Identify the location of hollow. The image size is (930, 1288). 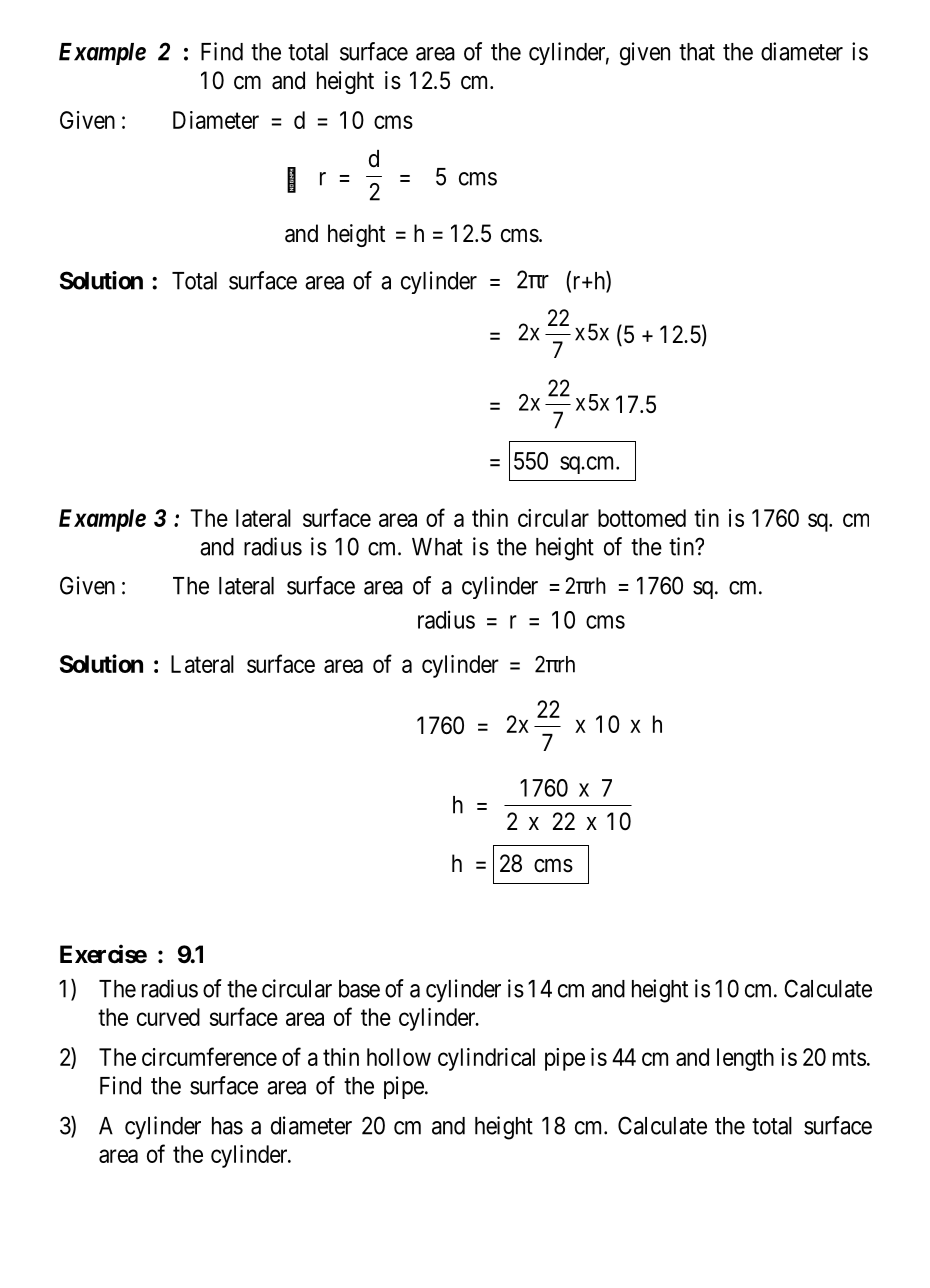
(399, 1057).
